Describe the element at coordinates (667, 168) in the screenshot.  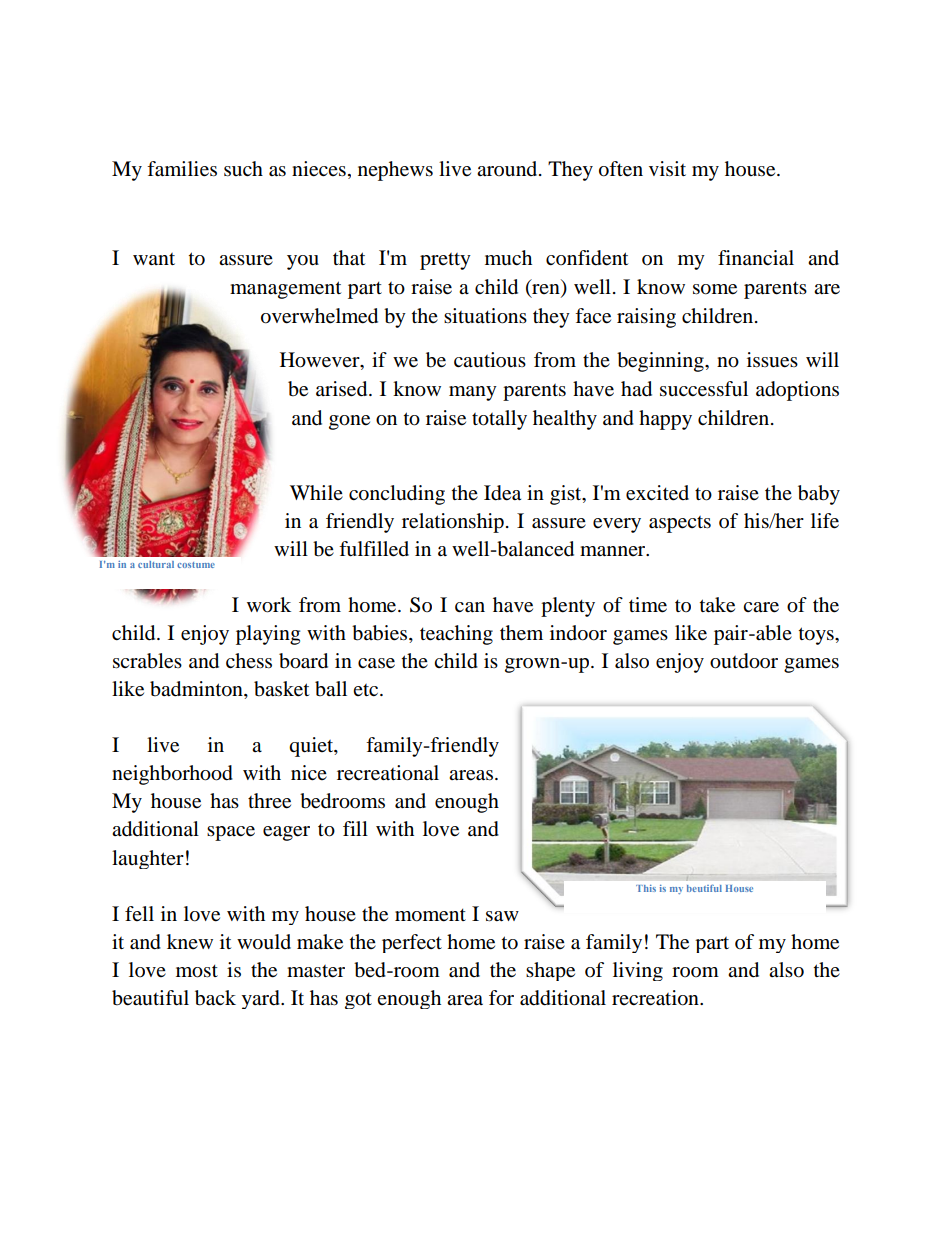
I see `visit` at that location.
